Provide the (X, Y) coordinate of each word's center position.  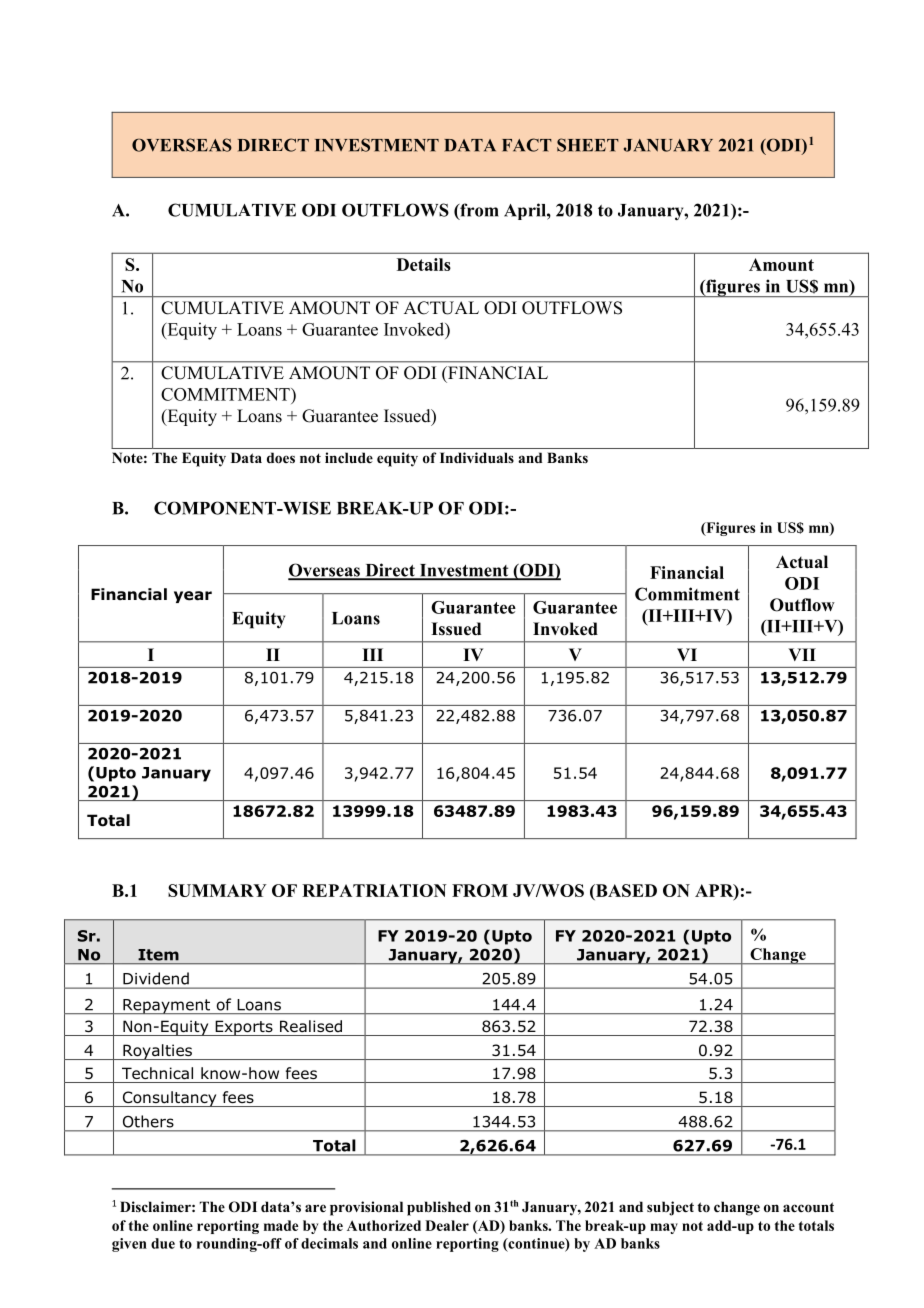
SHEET (588, 145)
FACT (527, 145)
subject (670, 1208)
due (163, 1243)
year (193, 597)
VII (802, 654)
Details (424, 264)
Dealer (447, 1225)
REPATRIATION (374, 890)
